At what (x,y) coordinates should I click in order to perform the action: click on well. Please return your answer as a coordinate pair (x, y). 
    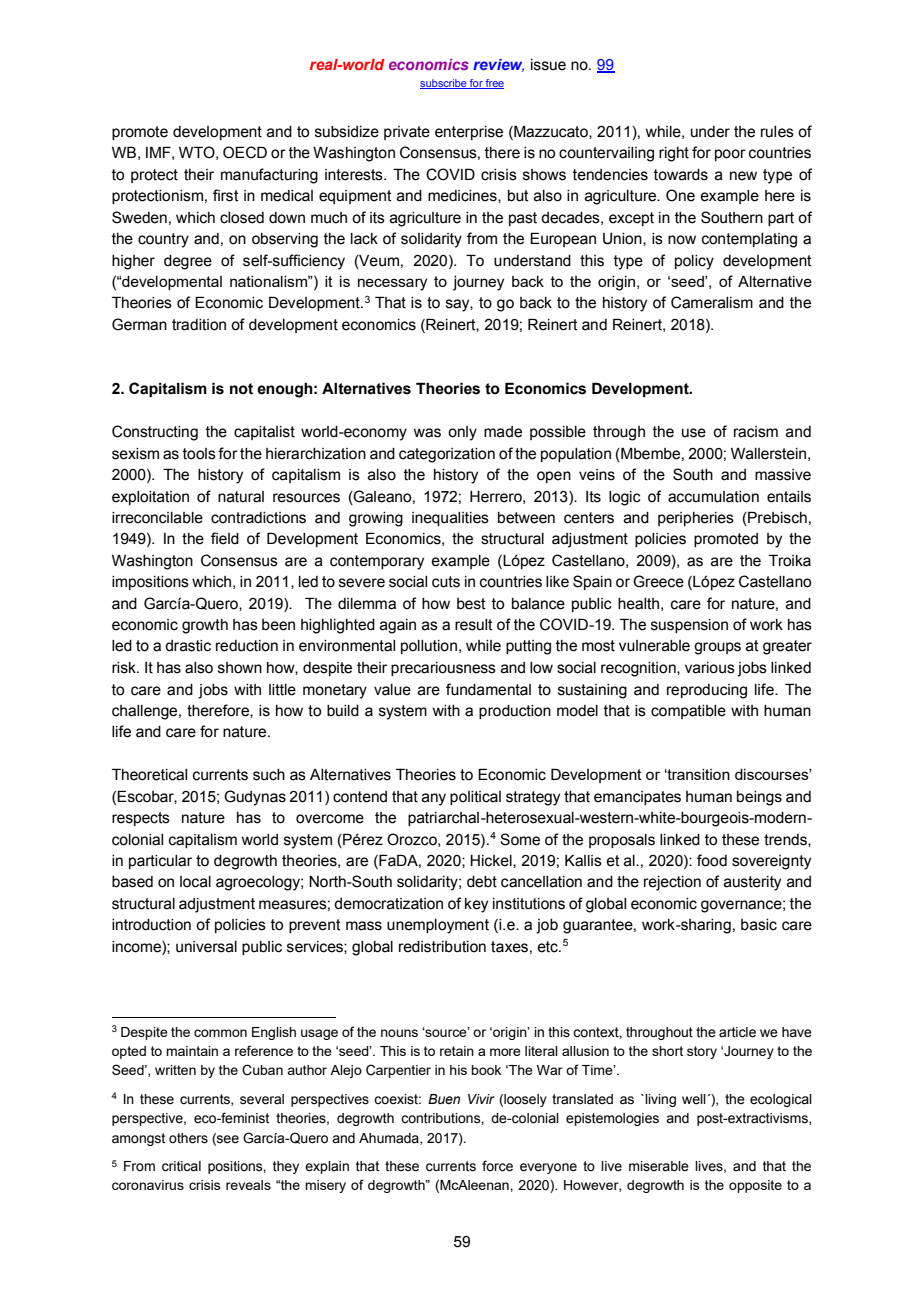
    Looking at the image, I should click on (694, 1099).
